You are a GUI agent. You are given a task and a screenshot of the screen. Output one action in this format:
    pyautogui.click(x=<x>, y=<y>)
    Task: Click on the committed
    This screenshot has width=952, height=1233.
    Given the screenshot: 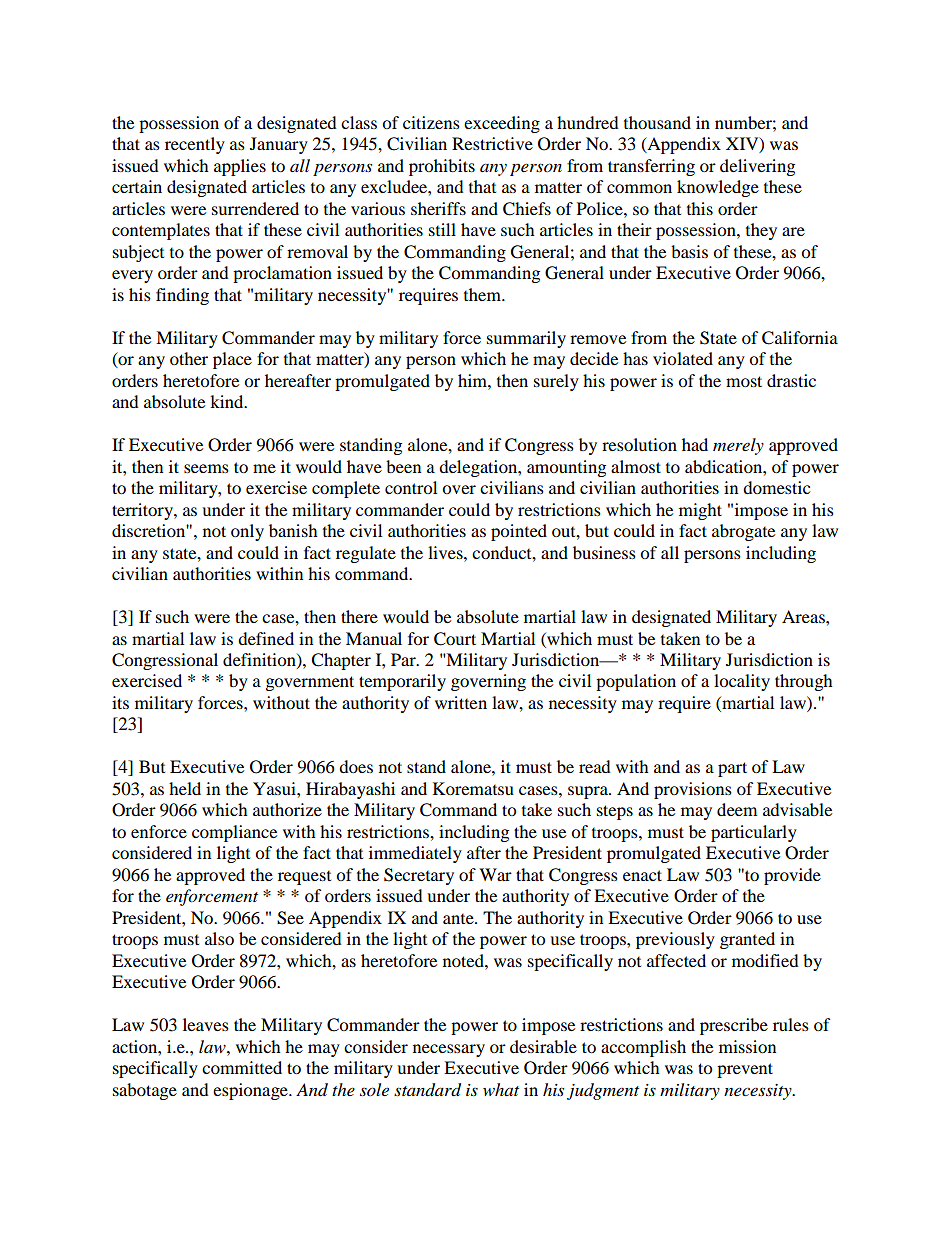 What is the action you would take?
    pyautogui.click(x=242, y=1067)
